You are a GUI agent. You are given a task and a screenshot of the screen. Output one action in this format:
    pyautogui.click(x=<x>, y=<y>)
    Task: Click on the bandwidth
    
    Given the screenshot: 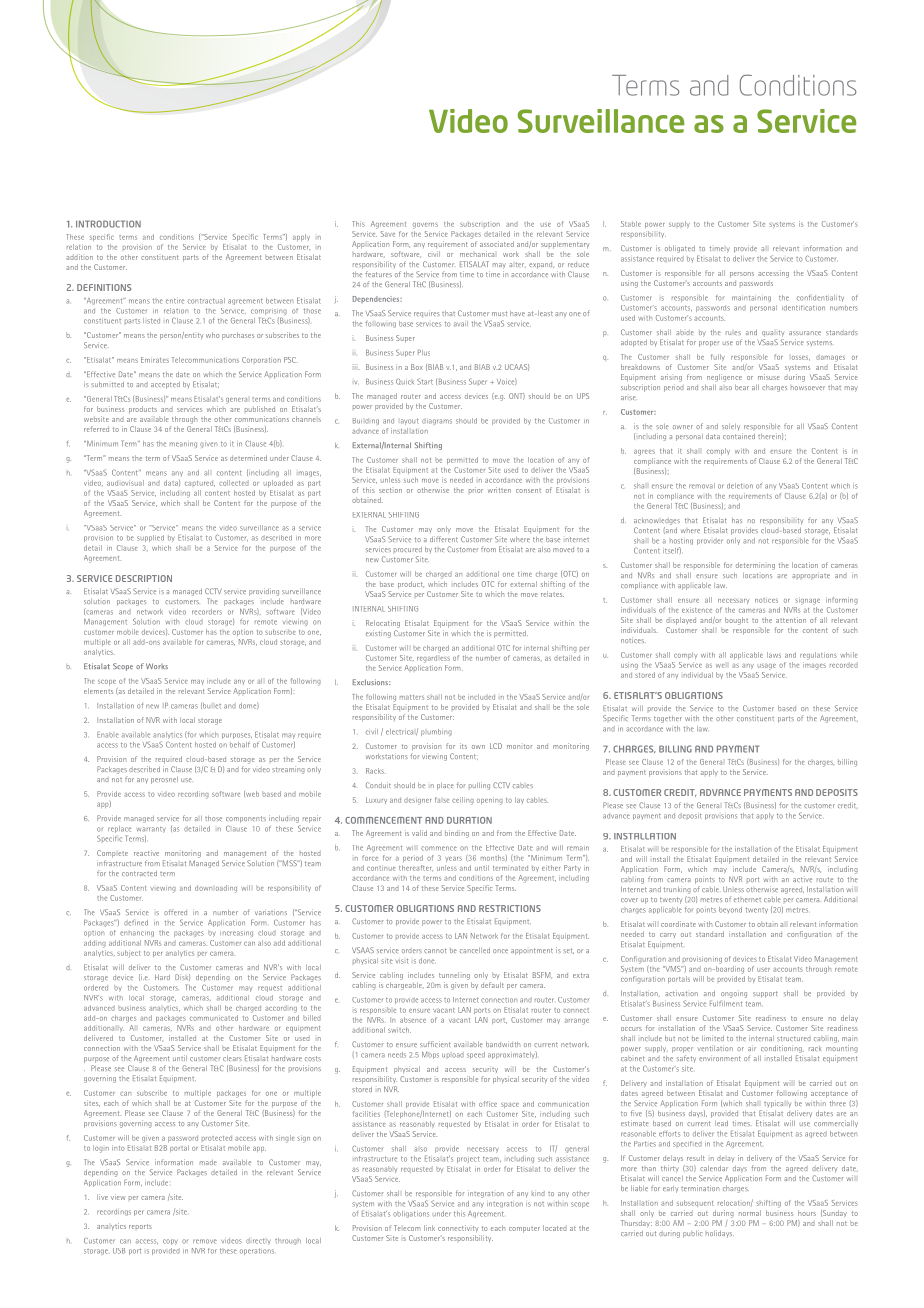 What is the action you would take?
    pyautogui.click(x=503, y=1044)
